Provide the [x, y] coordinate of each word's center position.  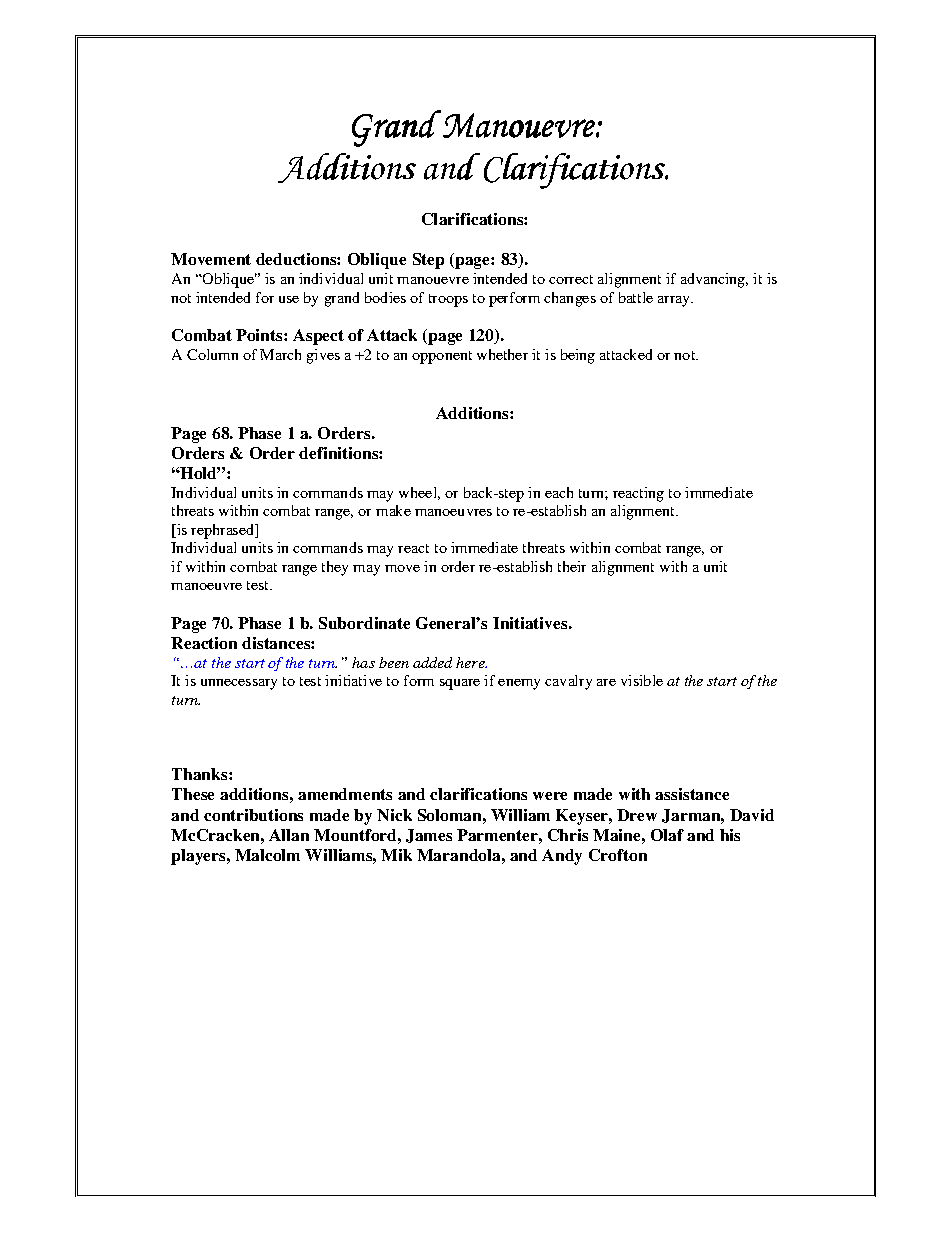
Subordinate [364, 623]
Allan [289, 835]
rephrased [224, 531]
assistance [692, 794]
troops [448, 300]
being [578, 356]
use [289, 299]
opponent [442, 357]
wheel [419, 493]
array [675, 301]
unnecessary [239, 684]
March [280, 354]
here [471, 662]
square [460, 684]
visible [642, 680]
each [559, 492]
